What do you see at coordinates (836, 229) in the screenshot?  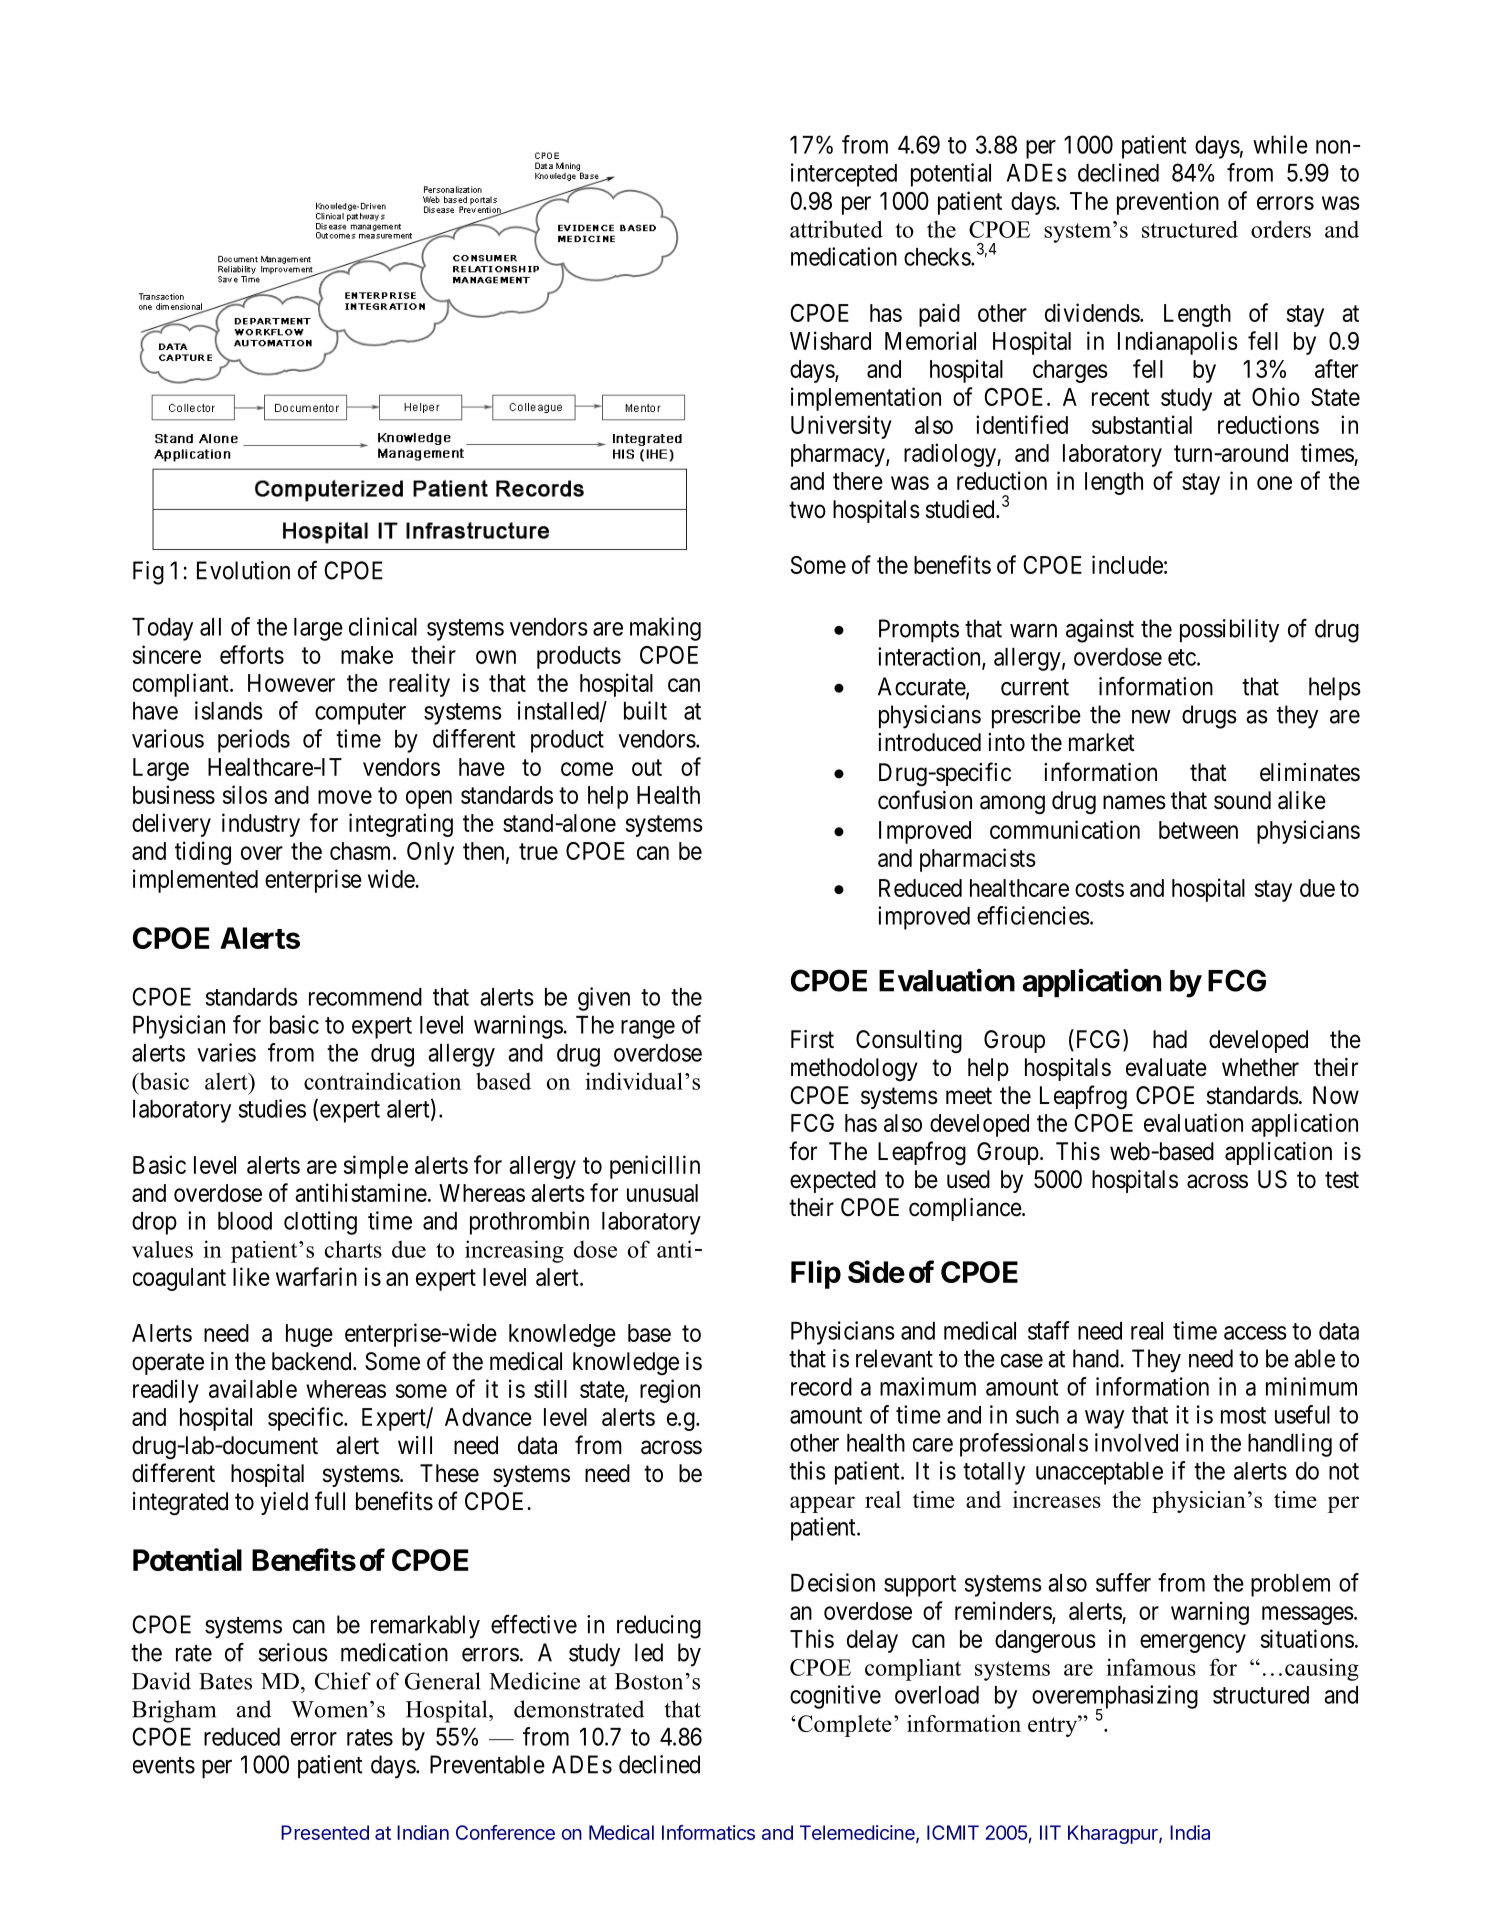 I see `attributed` at bounding box center [836, 229].
